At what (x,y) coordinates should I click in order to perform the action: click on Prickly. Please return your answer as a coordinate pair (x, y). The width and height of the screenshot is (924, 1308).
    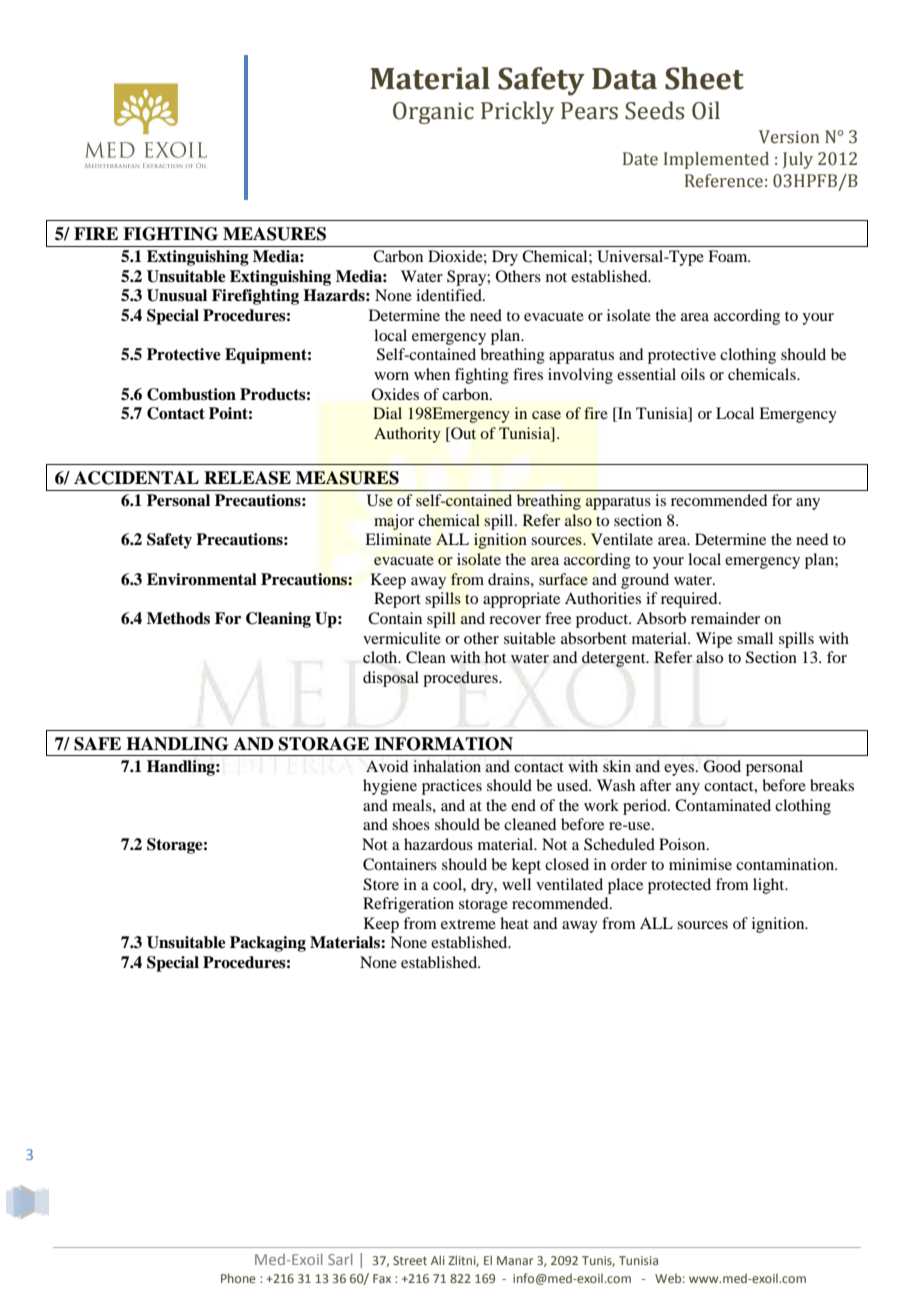
    Looking at the image, I should click on (517, 112).
